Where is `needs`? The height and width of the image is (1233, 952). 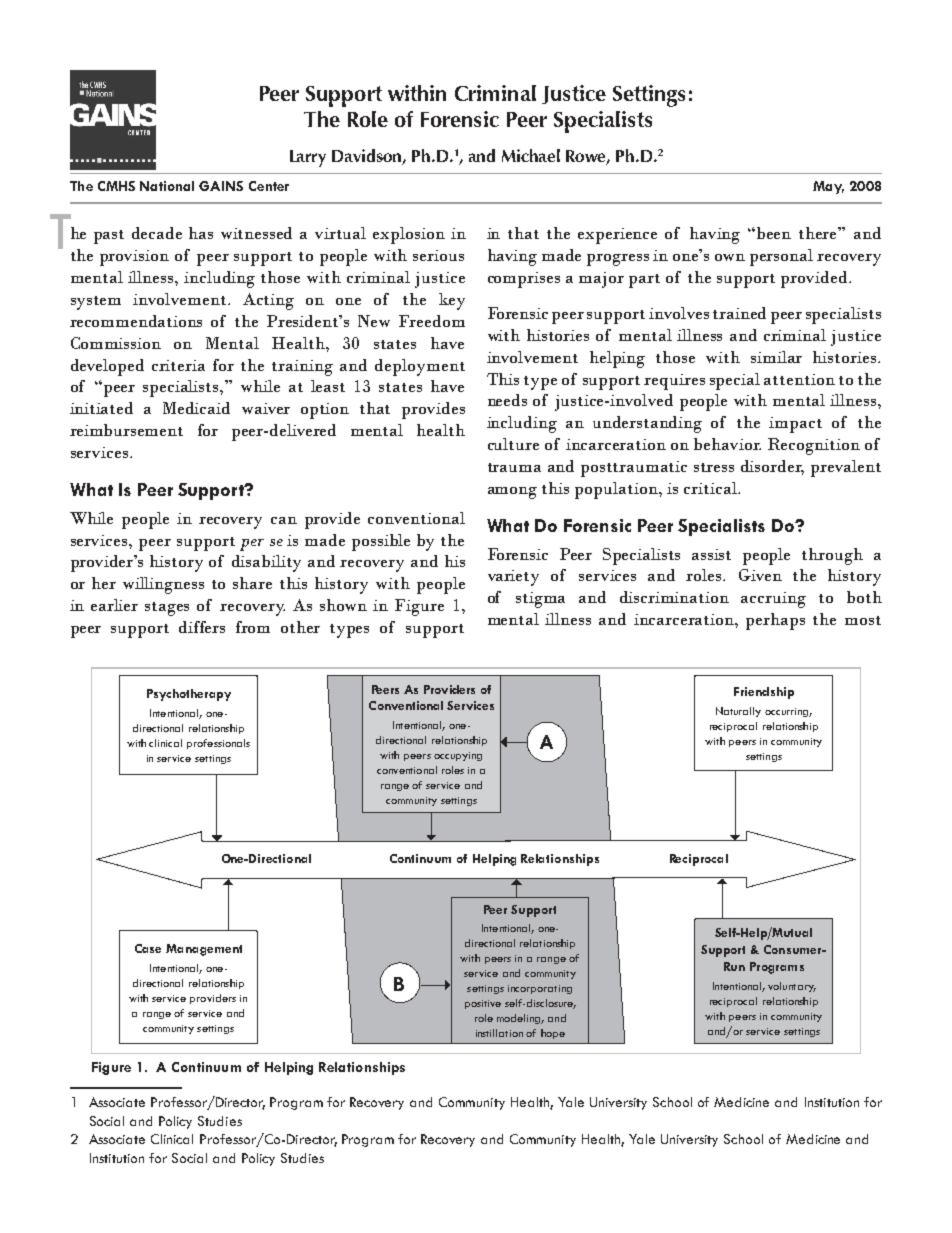 needs is located at coordinates (507, 400).
